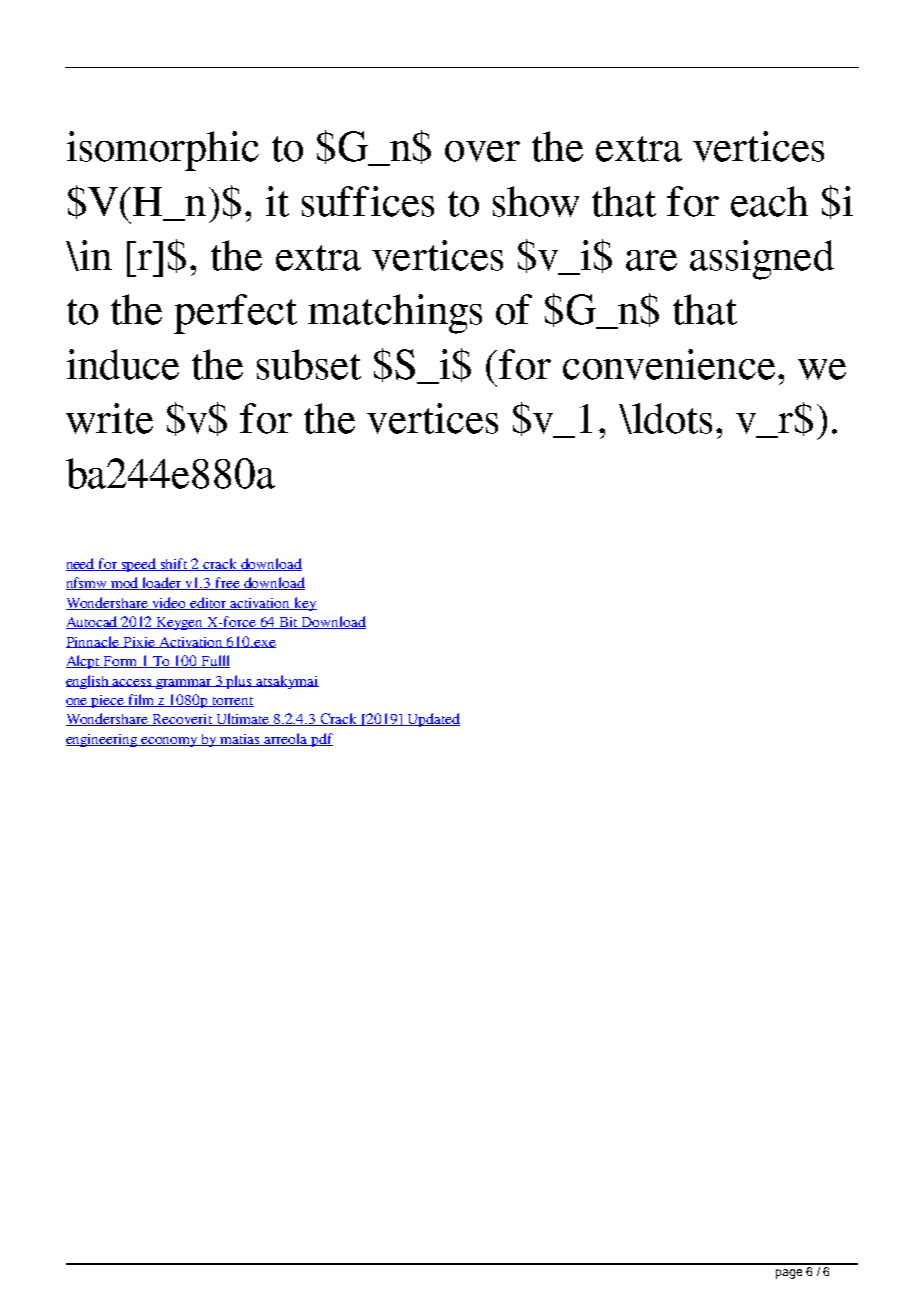 The height and width of the image is (1308, 924). What do you see at coordinates (368, 201) in the image?
I see `suffices` at bounding box center [368, 201].
